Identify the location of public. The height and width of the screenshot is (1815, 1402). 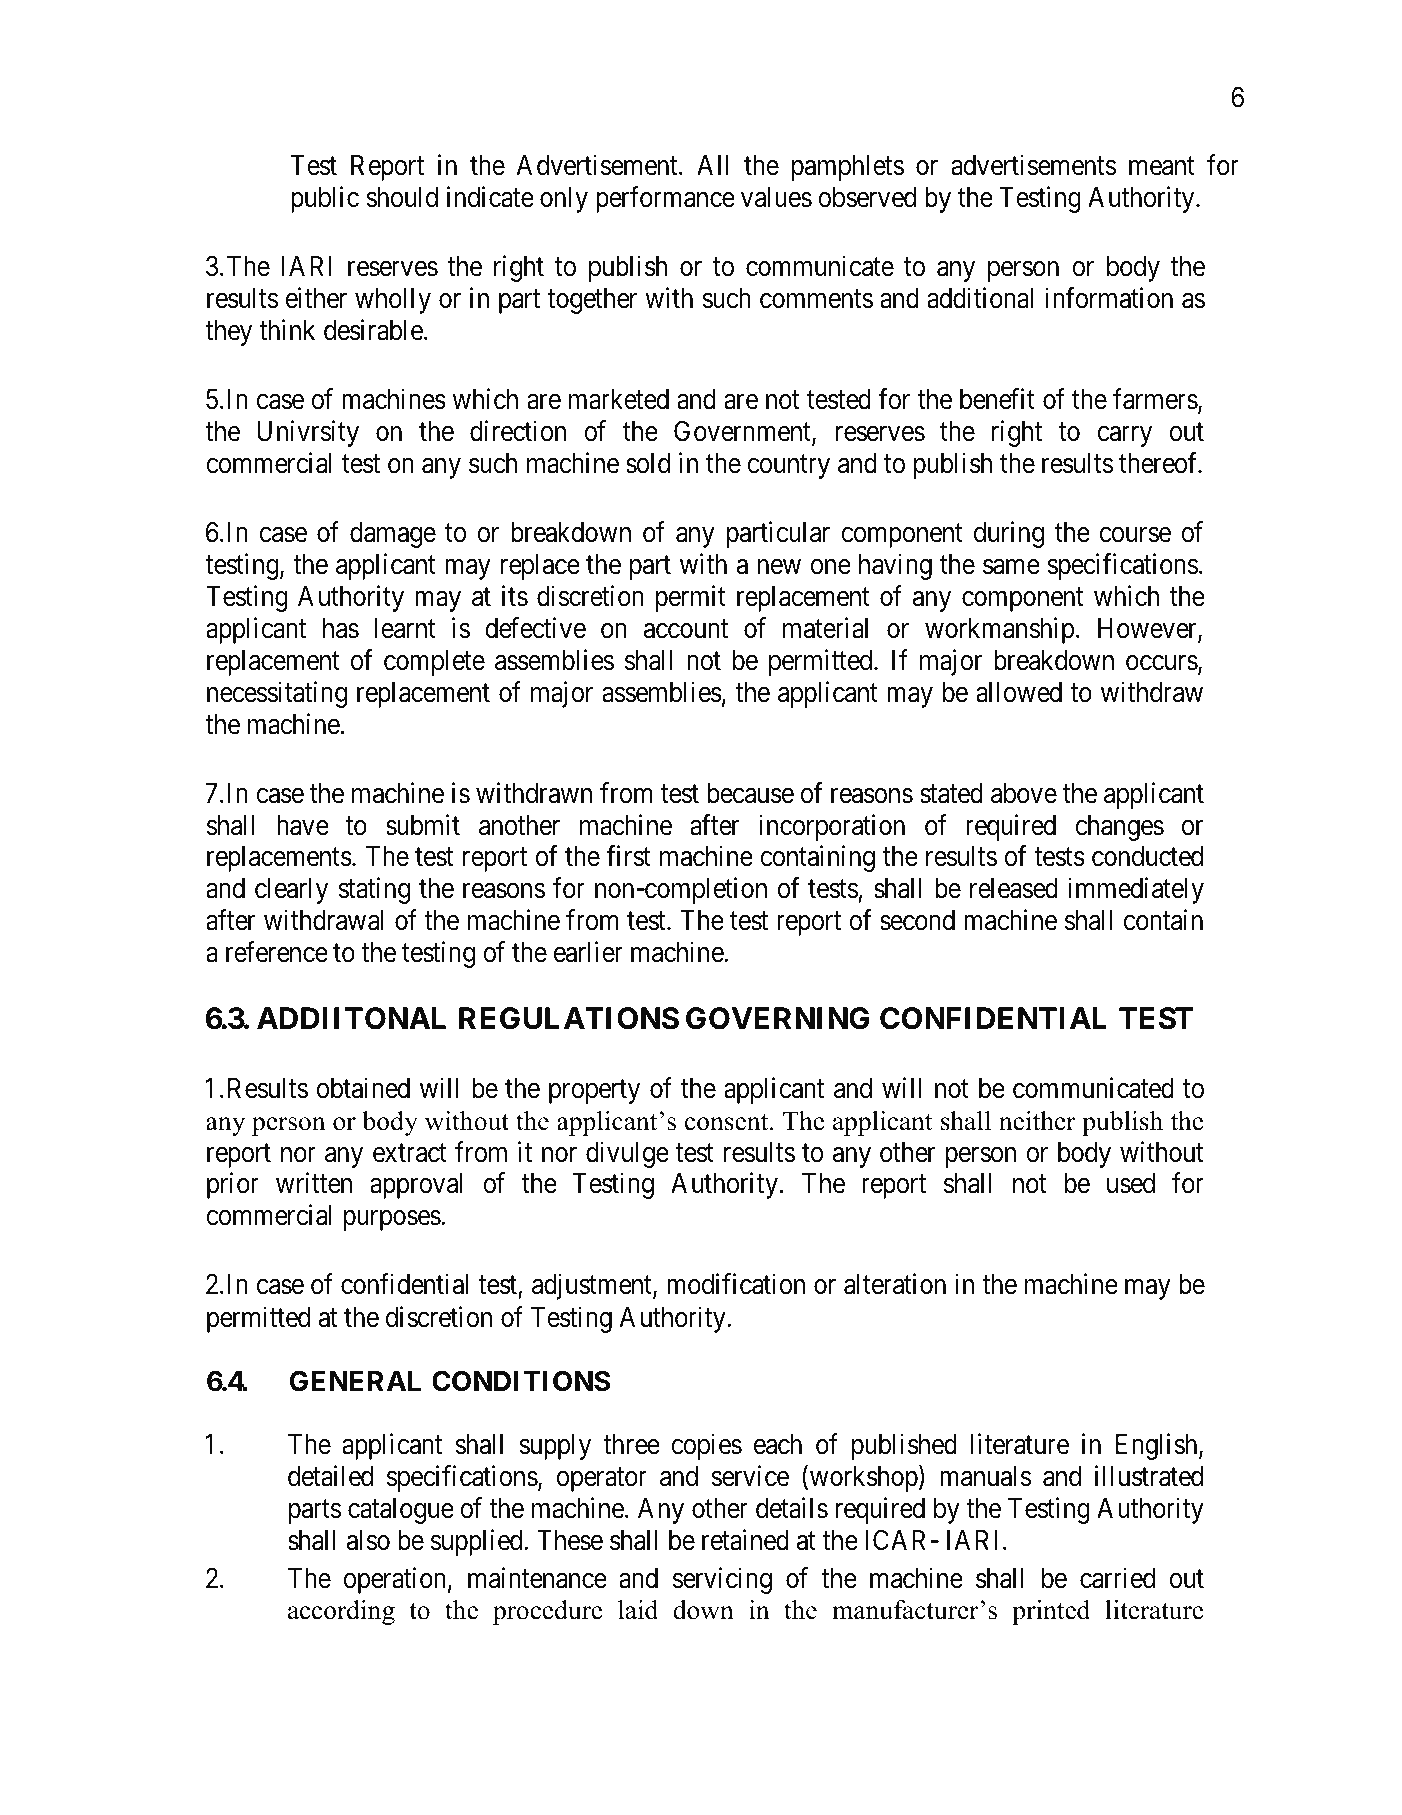
(325, 199).
